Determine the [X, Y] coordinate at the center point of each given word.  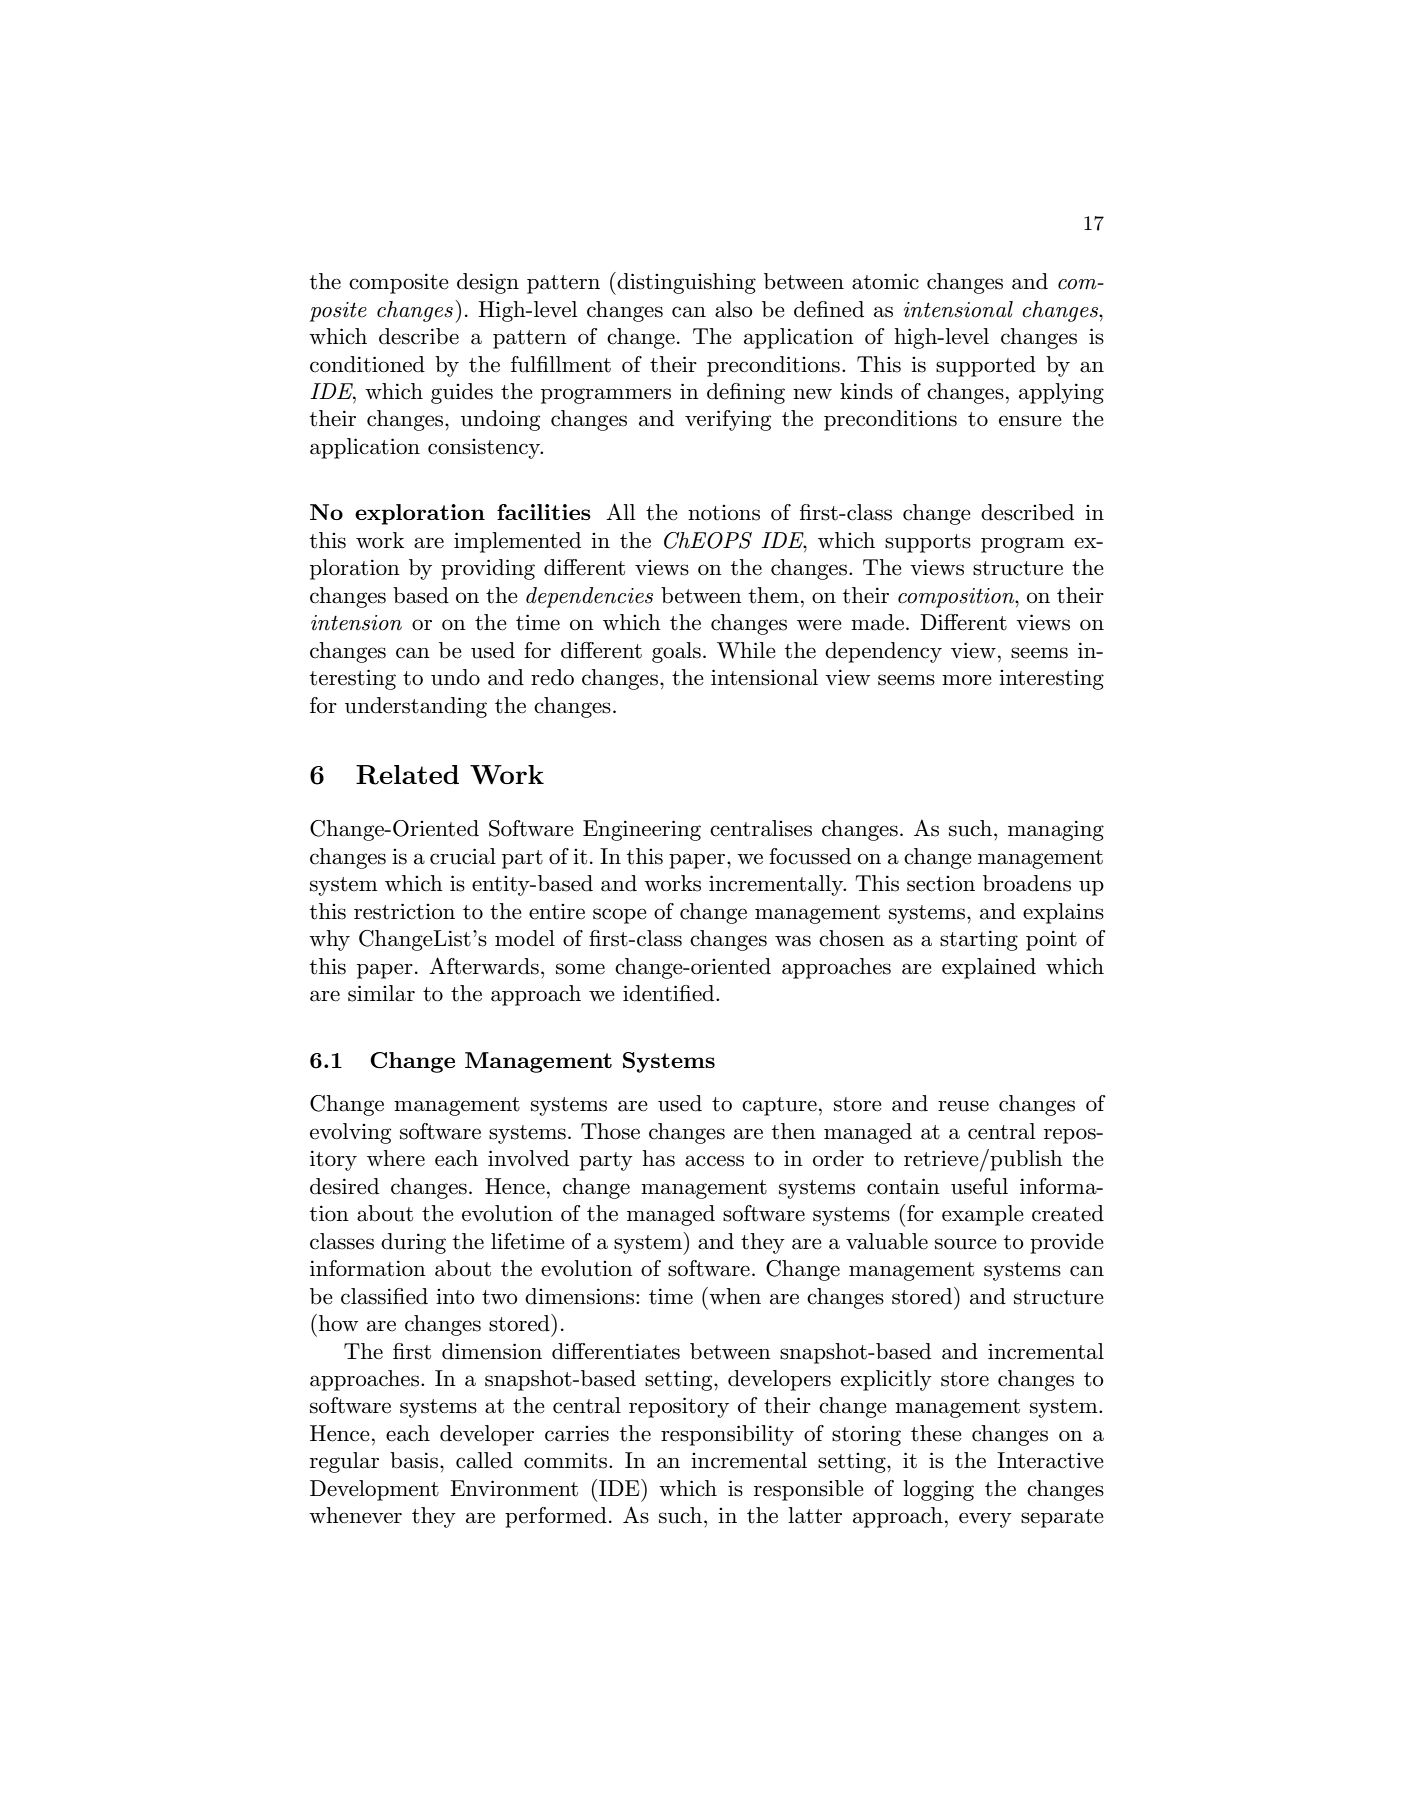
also [734, 309]
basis [415, 1460]
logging [938, 1490]
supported [986, 366]
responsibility [727, 1435]
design [488, 283]
